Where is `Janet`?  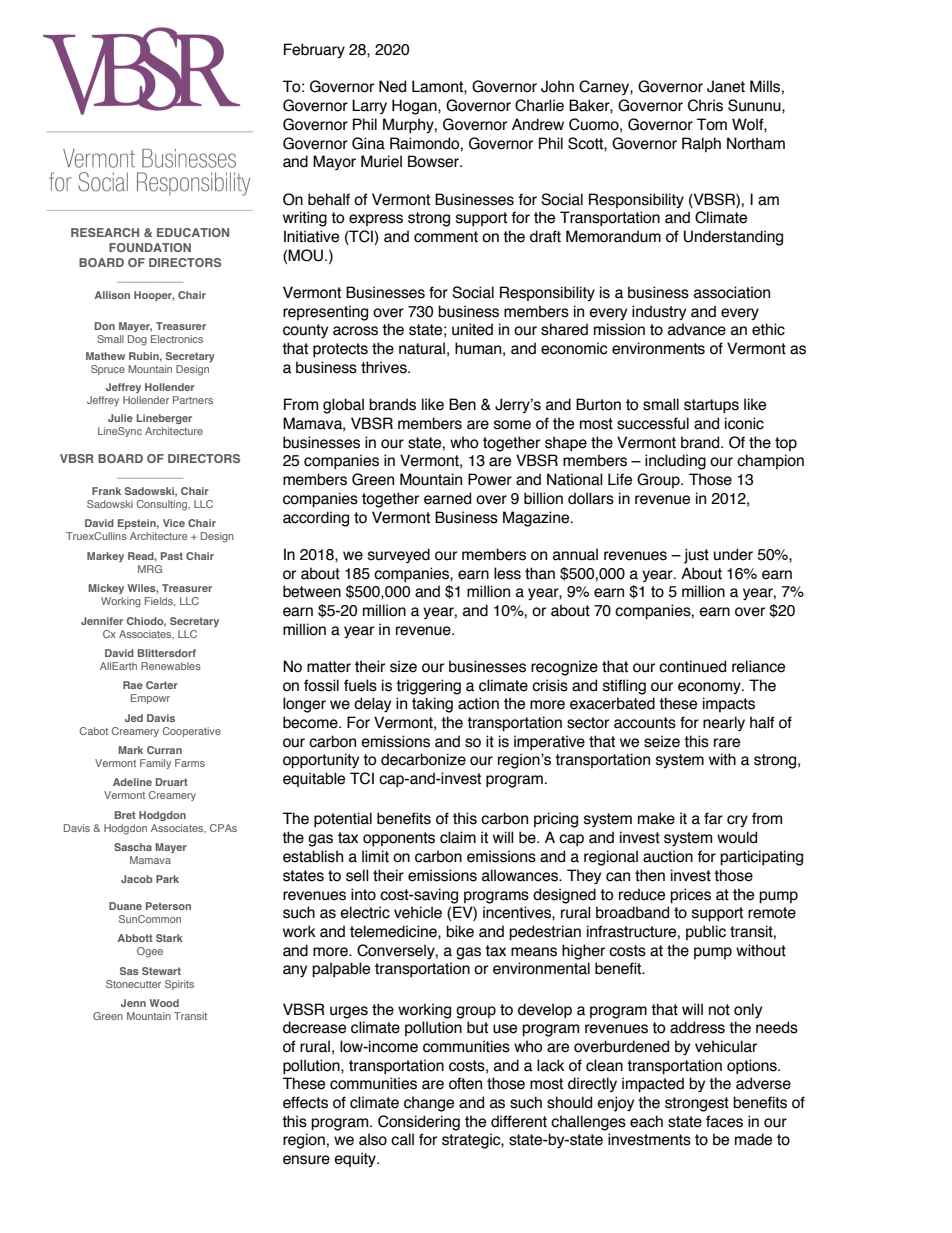 Janet is located at coordinates (726, 86).
